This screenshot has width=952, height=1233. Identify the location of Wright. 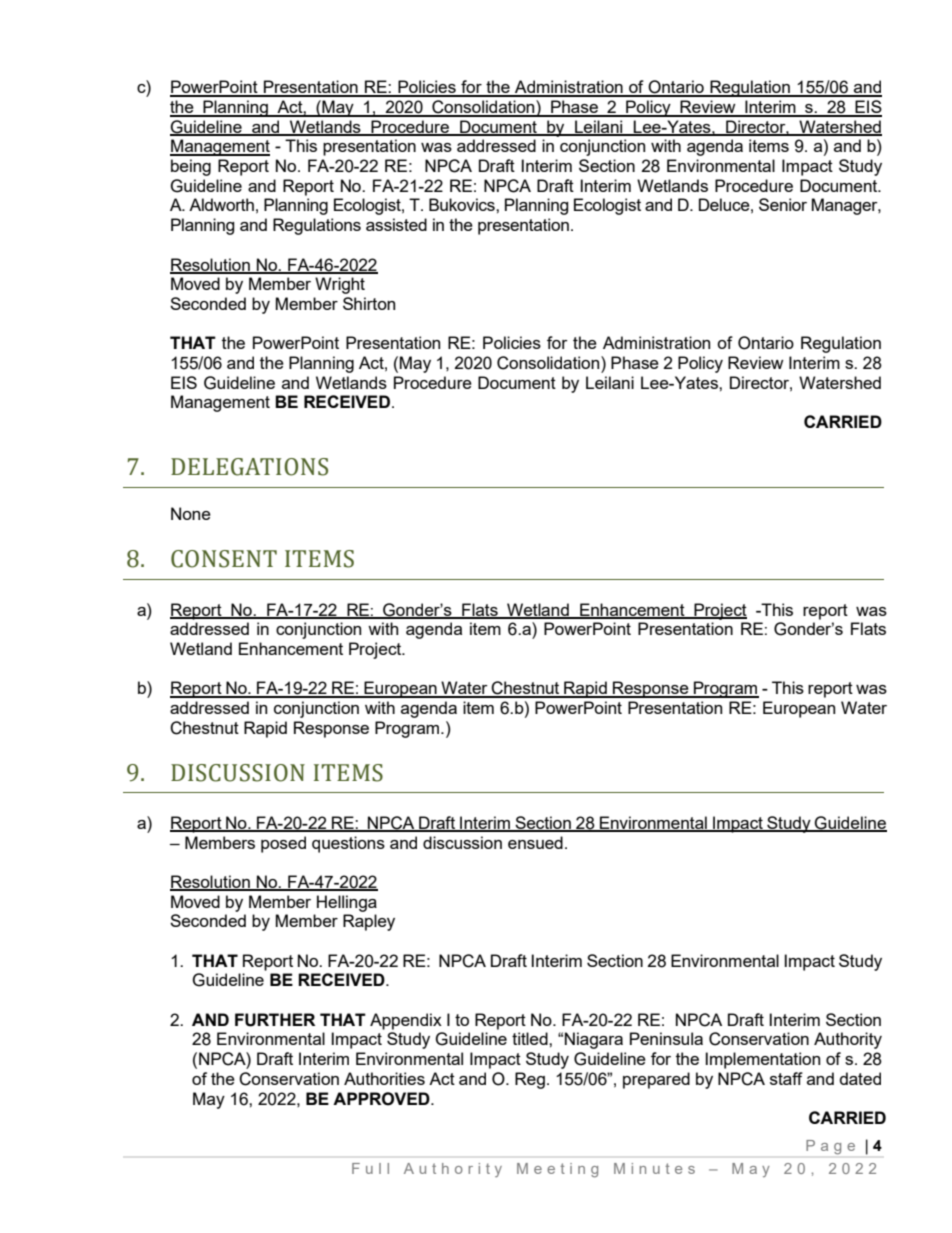
(340, 285).
